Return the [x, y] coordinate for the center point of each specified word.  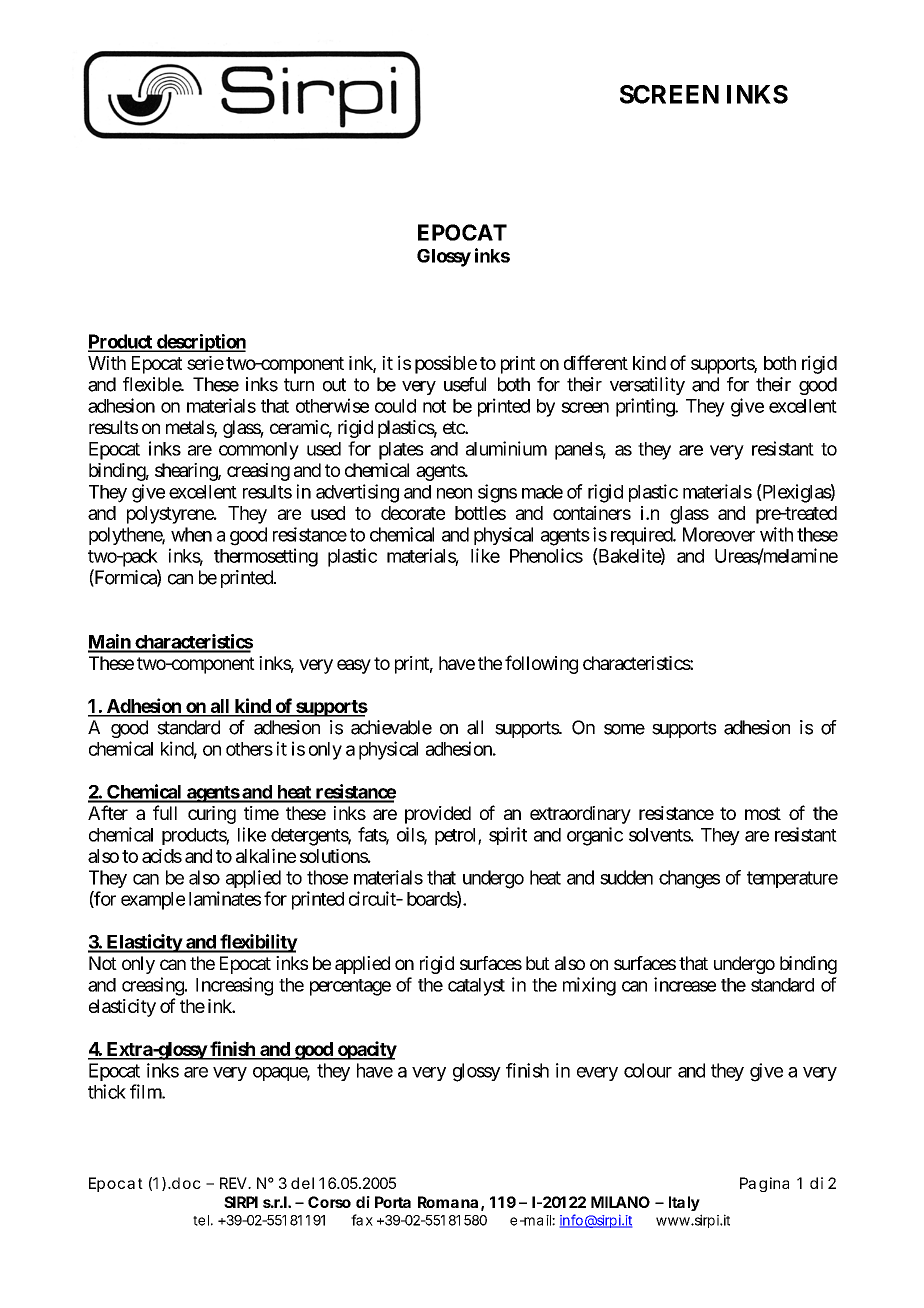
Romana [448, 1202]
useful [465, 384]
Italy [684, 1203]
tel [201, 1220]
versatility [647, 386]
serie [205, 363]
